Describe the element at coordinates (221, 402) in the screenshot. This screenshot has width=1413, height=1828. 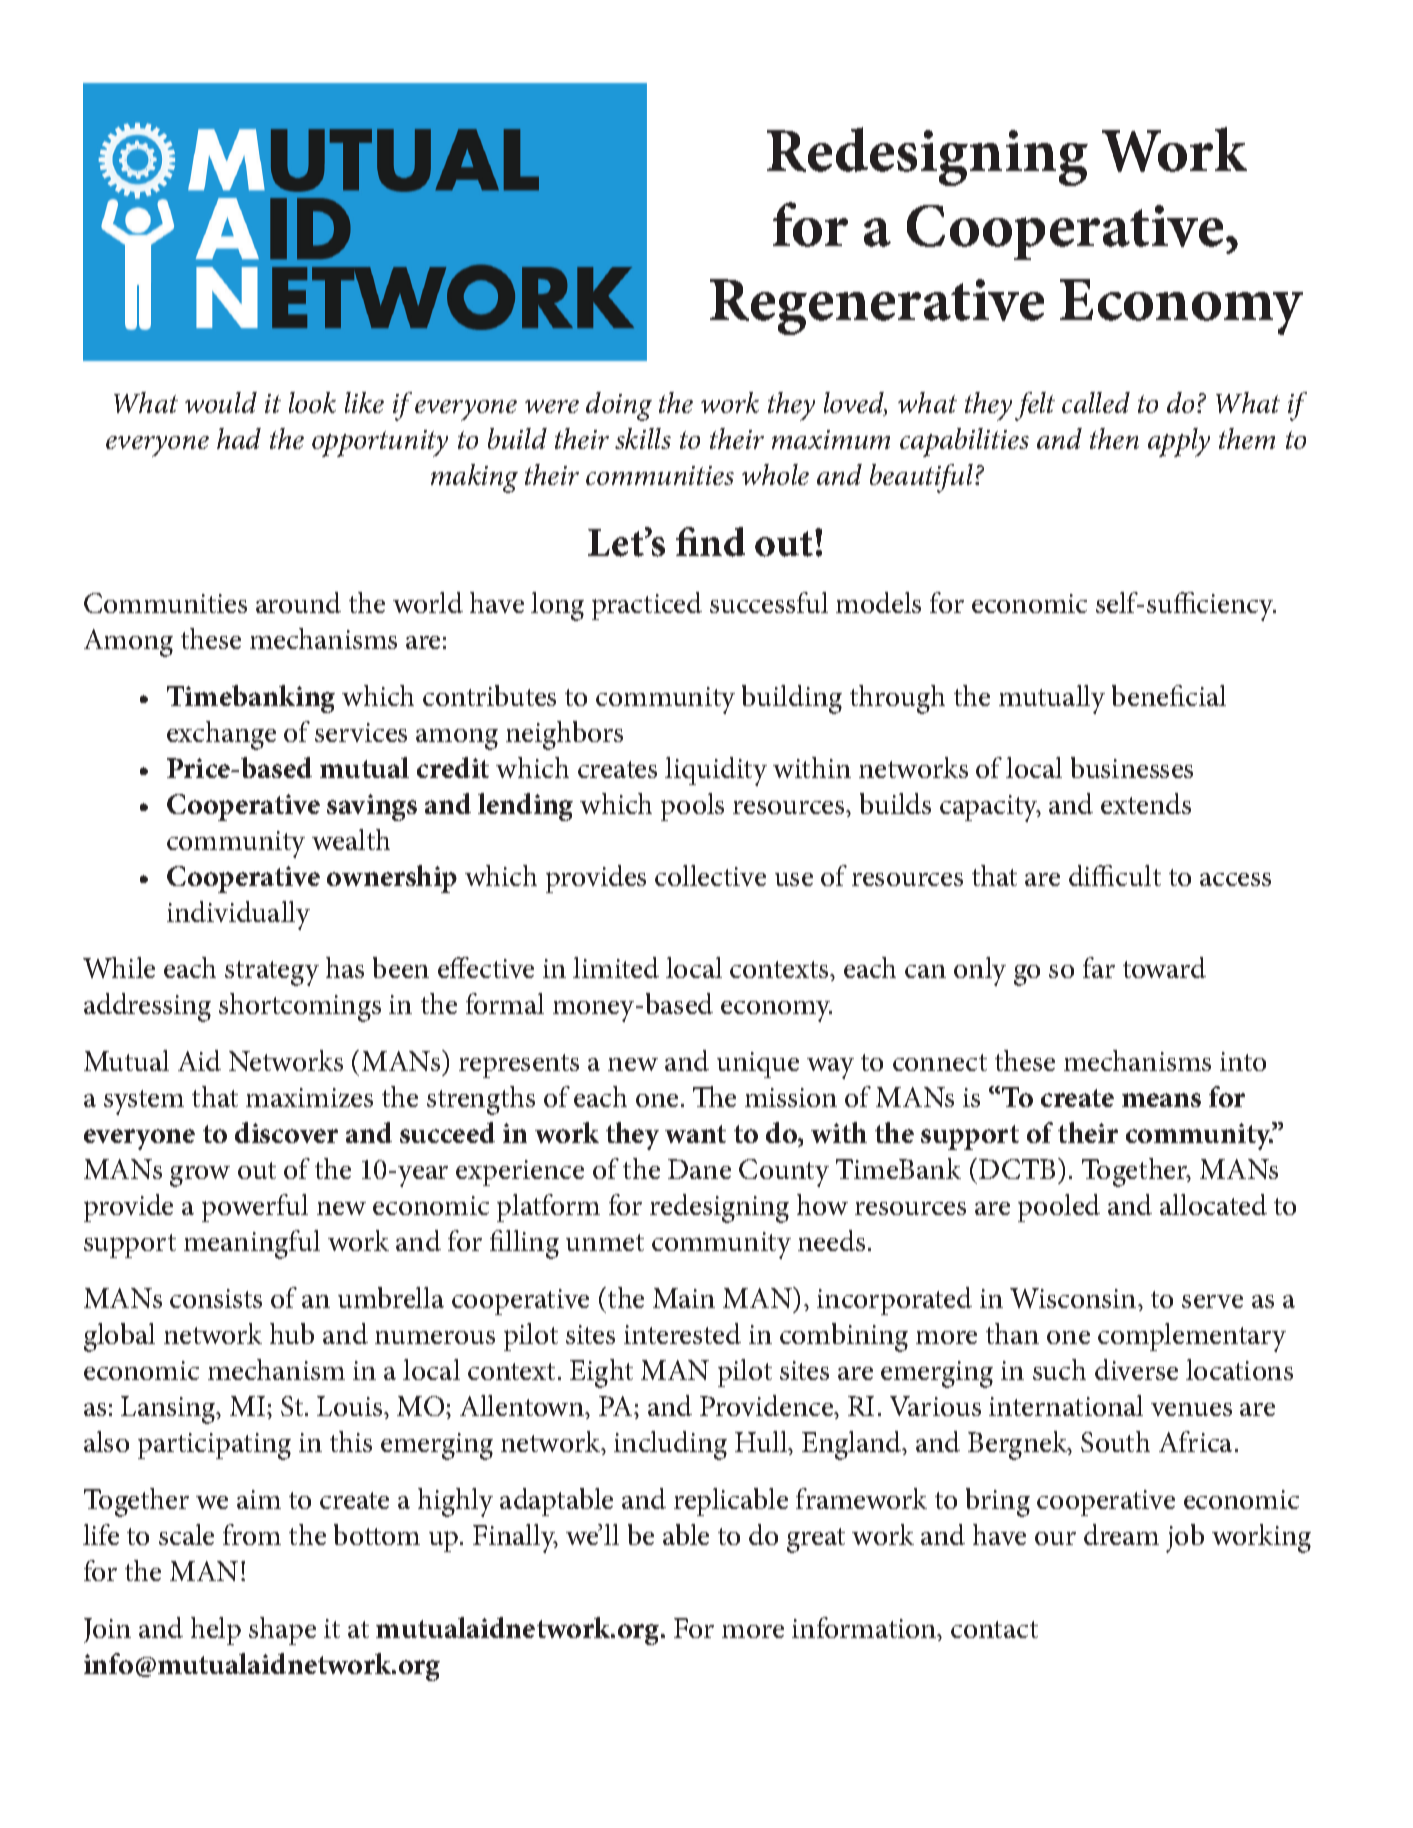
I see `would` at that location.
